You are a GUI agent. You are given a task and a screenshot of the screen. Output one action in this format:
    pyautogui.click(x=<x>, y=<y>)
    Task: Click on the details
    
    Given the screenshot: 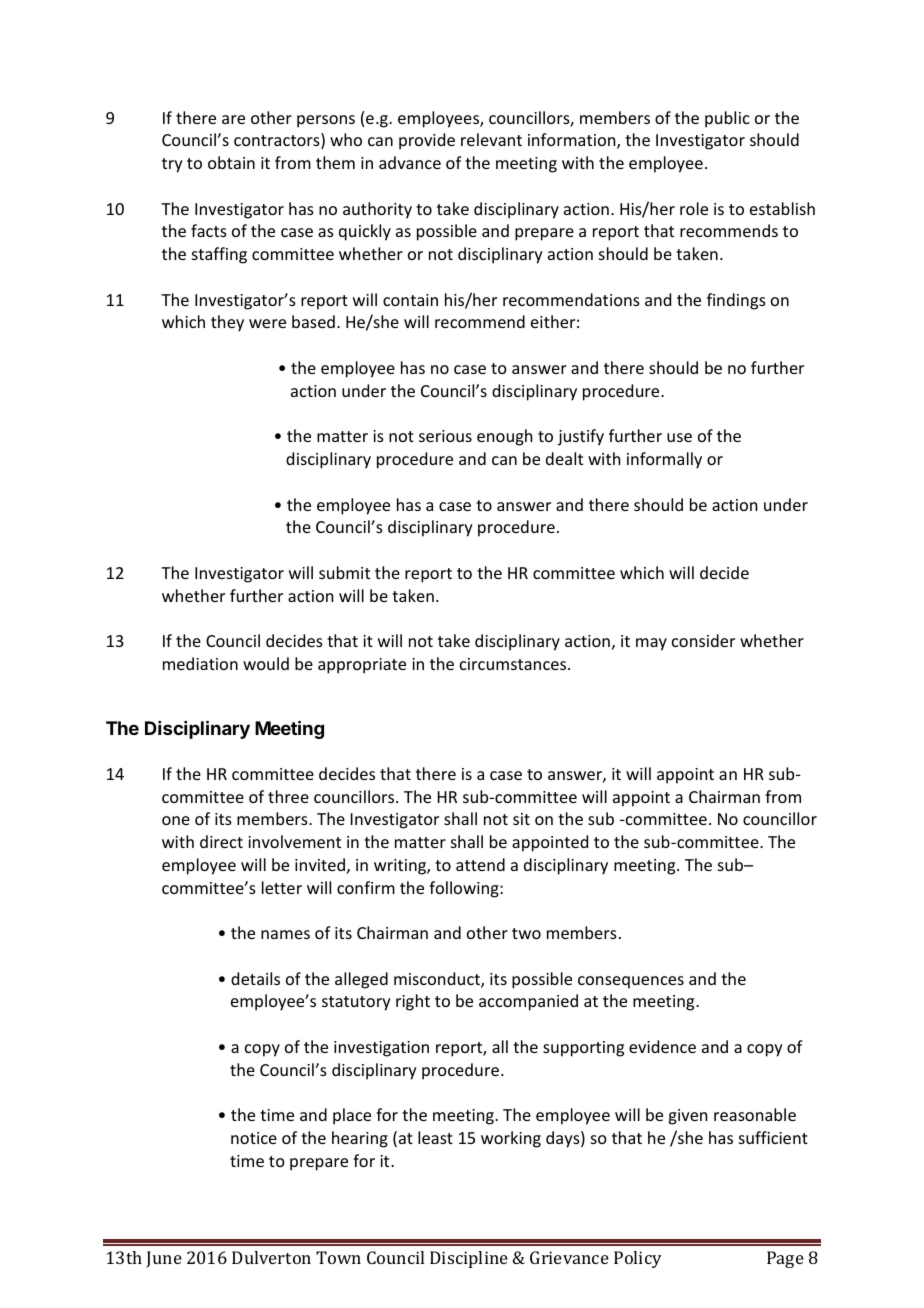 What is the action you would take?
    pyautogui.click(x=255, y=978)
